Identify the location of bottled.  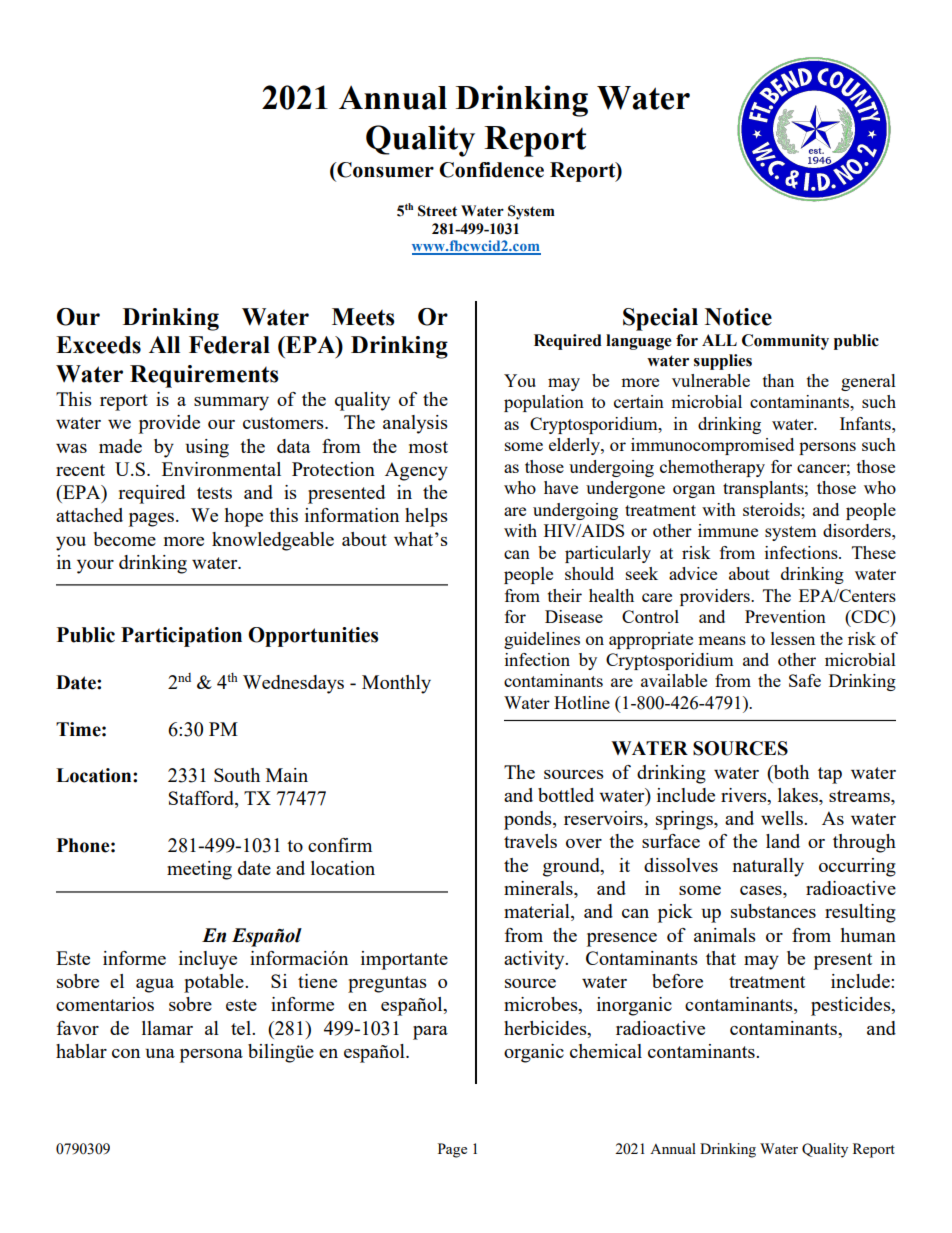
(566, 795).
